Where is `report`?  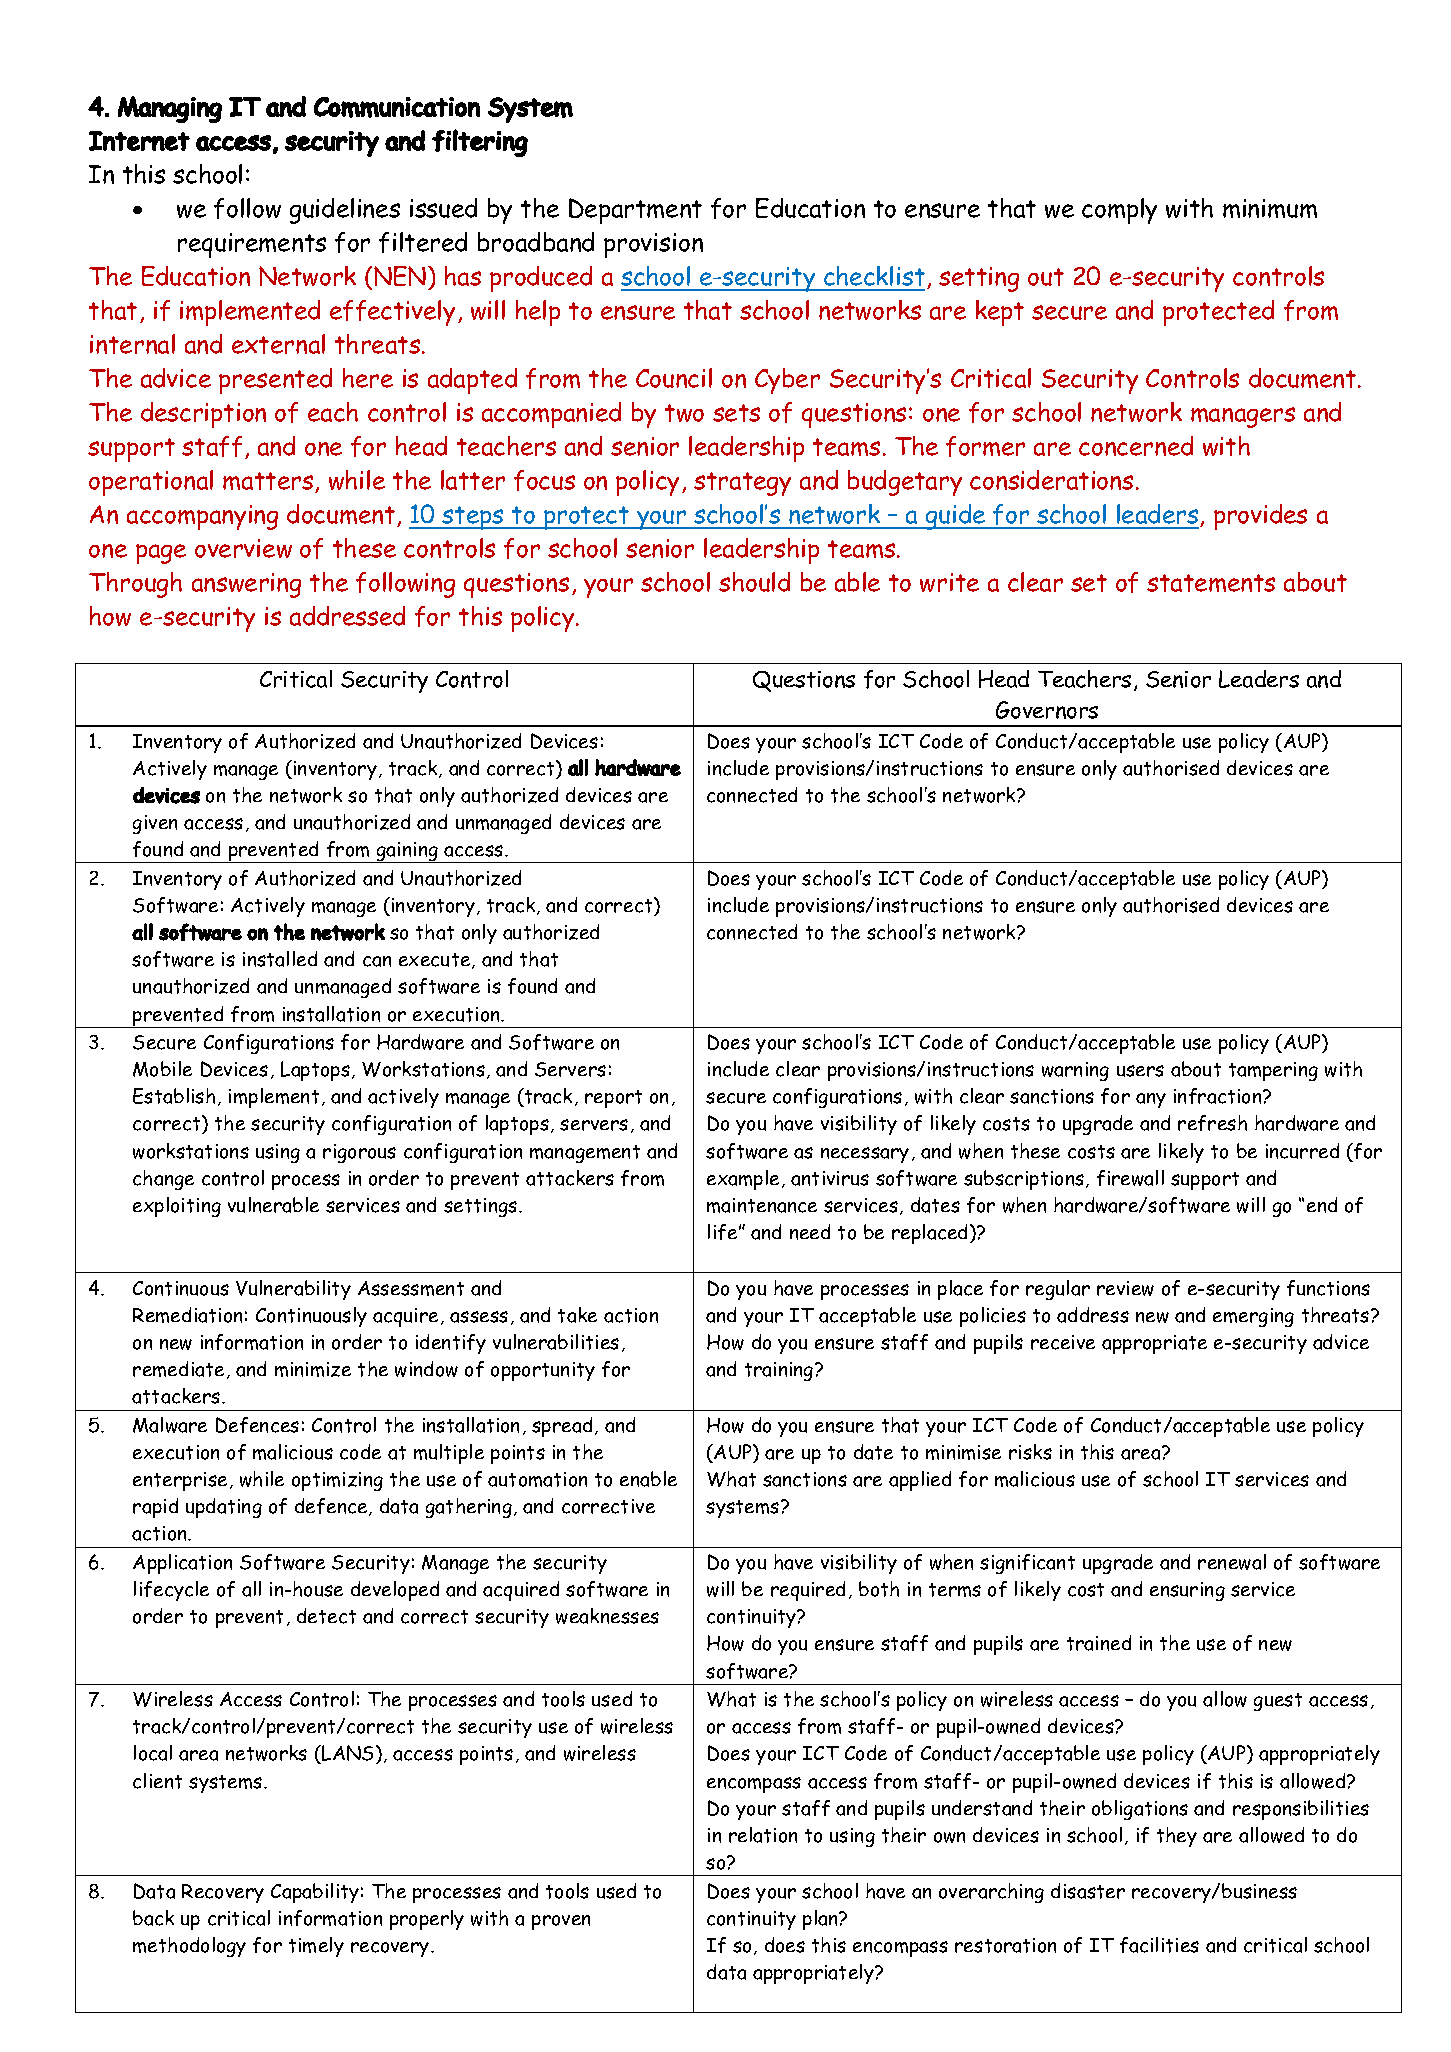
report is located at coordinates (613, 1099).
